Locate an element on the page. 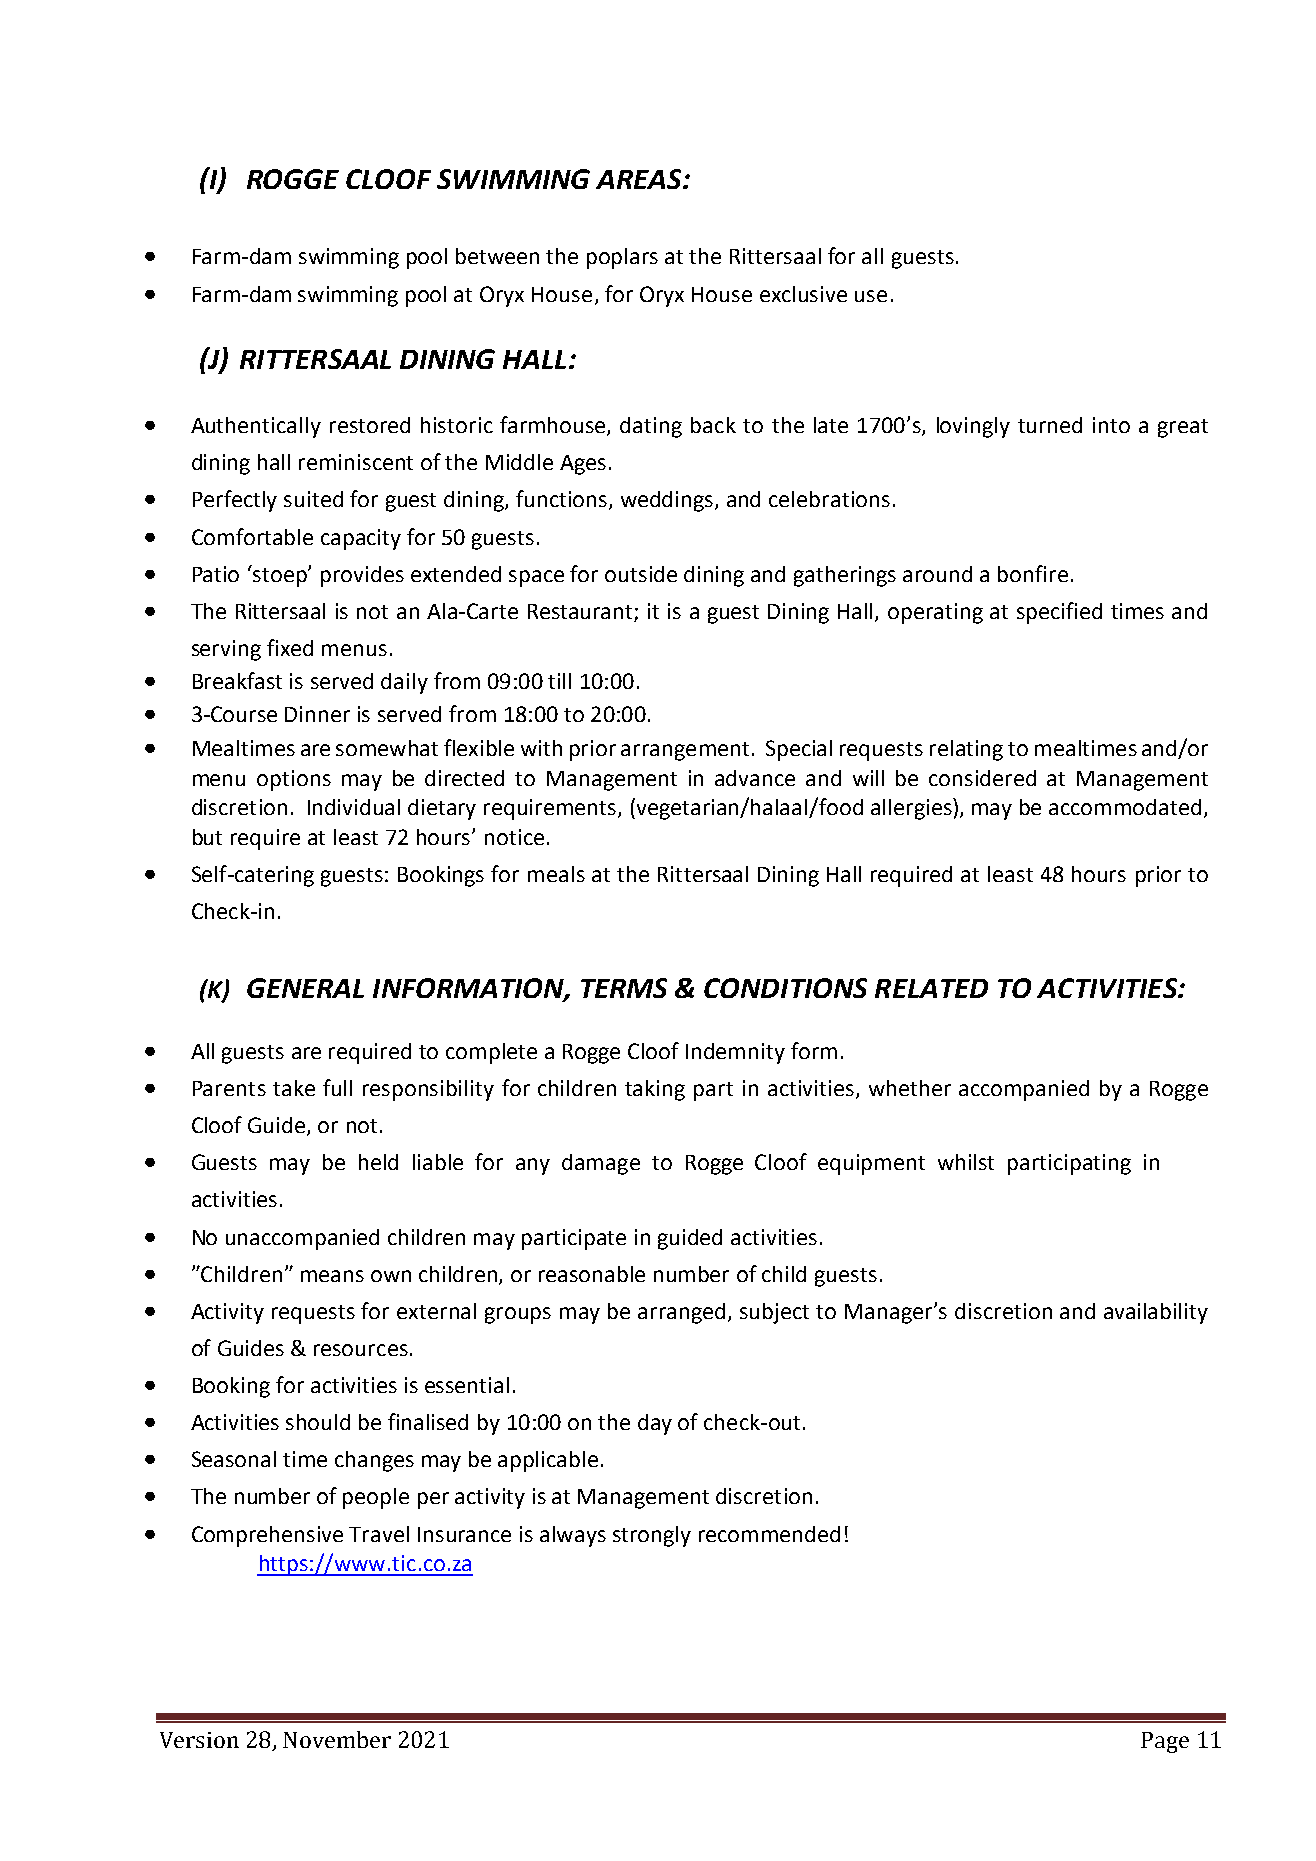 The height and width of the document is (1861, 1316). between is located at coordinates (497, 256).
